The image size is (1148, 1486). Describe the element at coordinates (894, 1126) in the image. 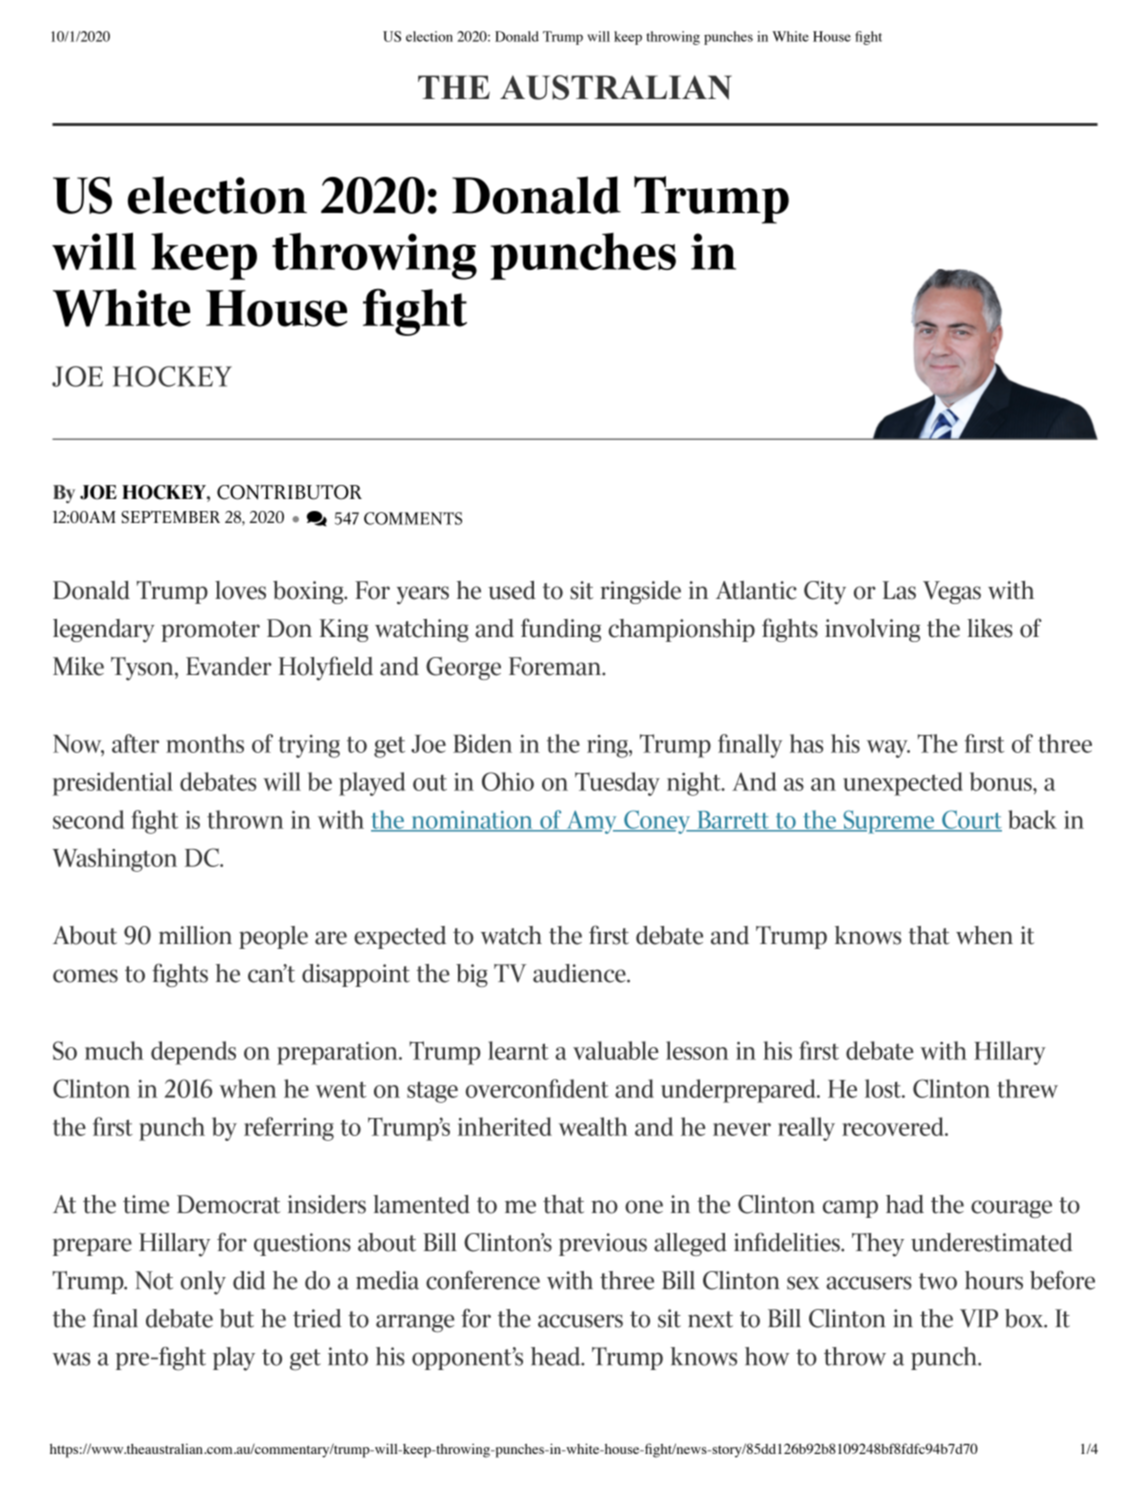

I see `recovered` at that location.
